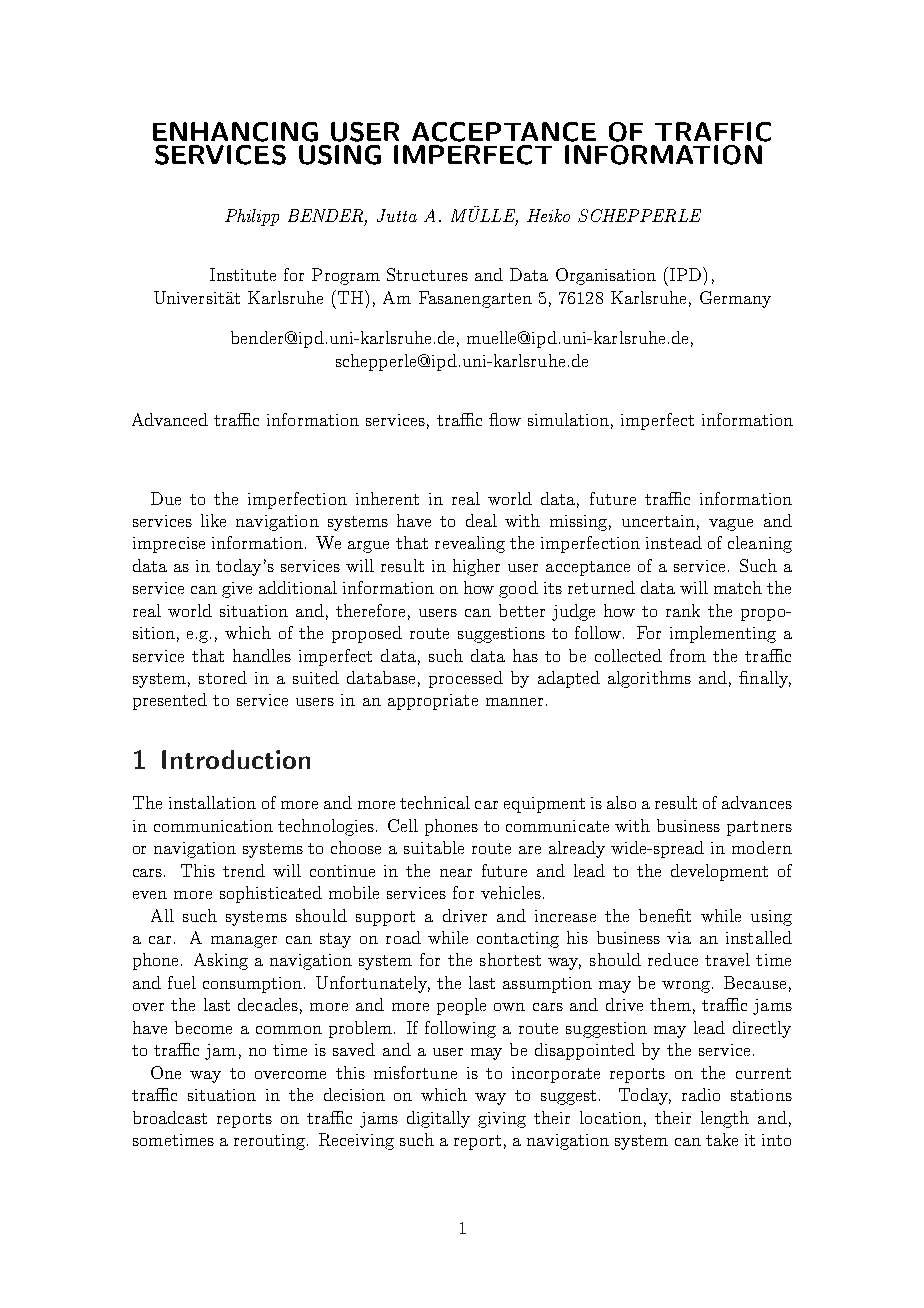 The width and height of the screenshot is (924, 1308). What do you see at coordinates (731, 525) in the screenshot?
I see `vague` at bounding box center [731, 525].
